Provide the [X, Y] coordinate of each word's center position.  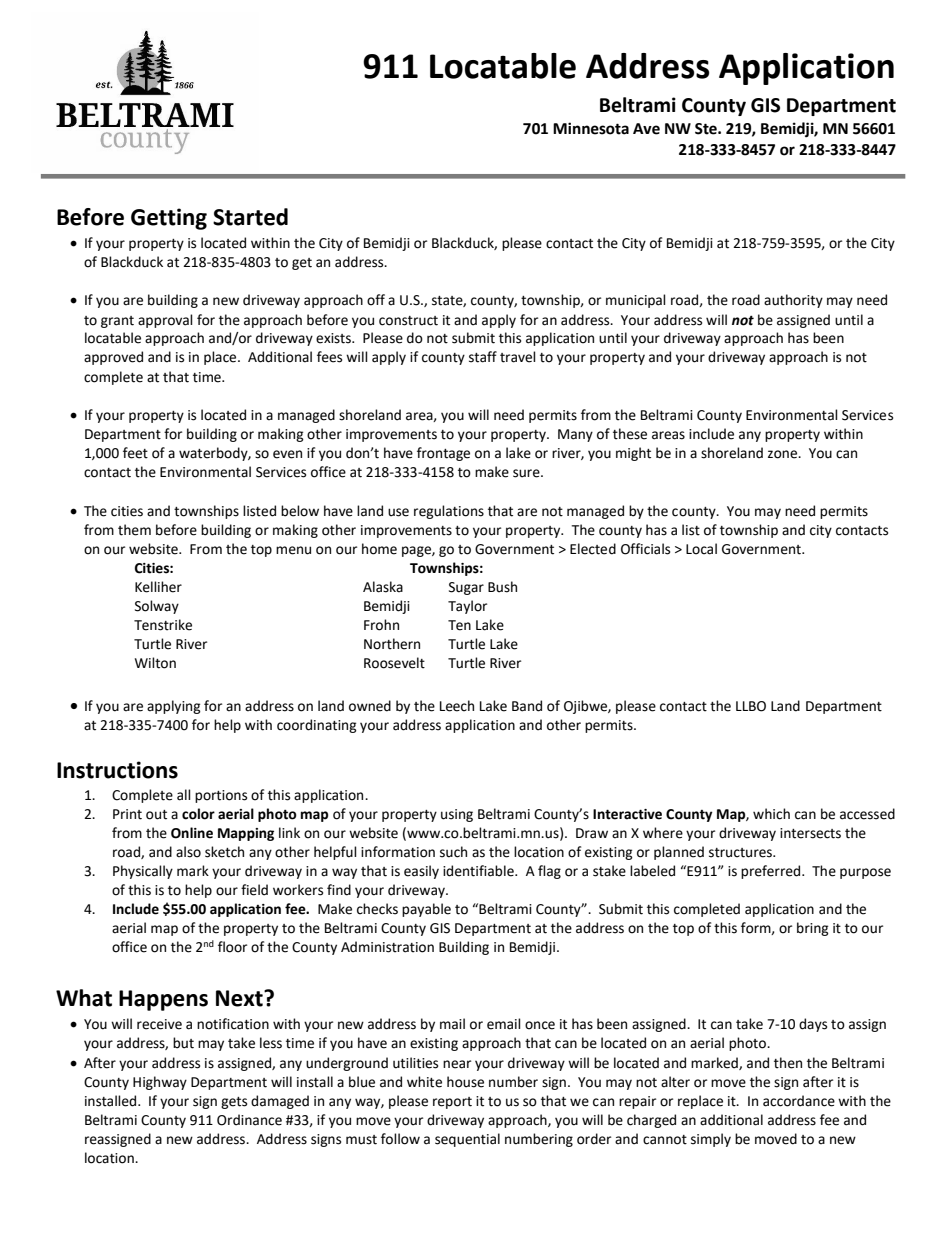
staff [483, 357]
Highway [160, 1083]
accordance [799, 1101]
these [630, 434]
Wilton [155, 663]
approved [113, 358]
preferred [772, 872]
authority [793, 301]
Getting [169, 219]
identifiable [479, 871]
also [188, 852]
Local [701, 549]
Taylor [467, 607]
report [452, 1103]
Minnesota [591, 128]
